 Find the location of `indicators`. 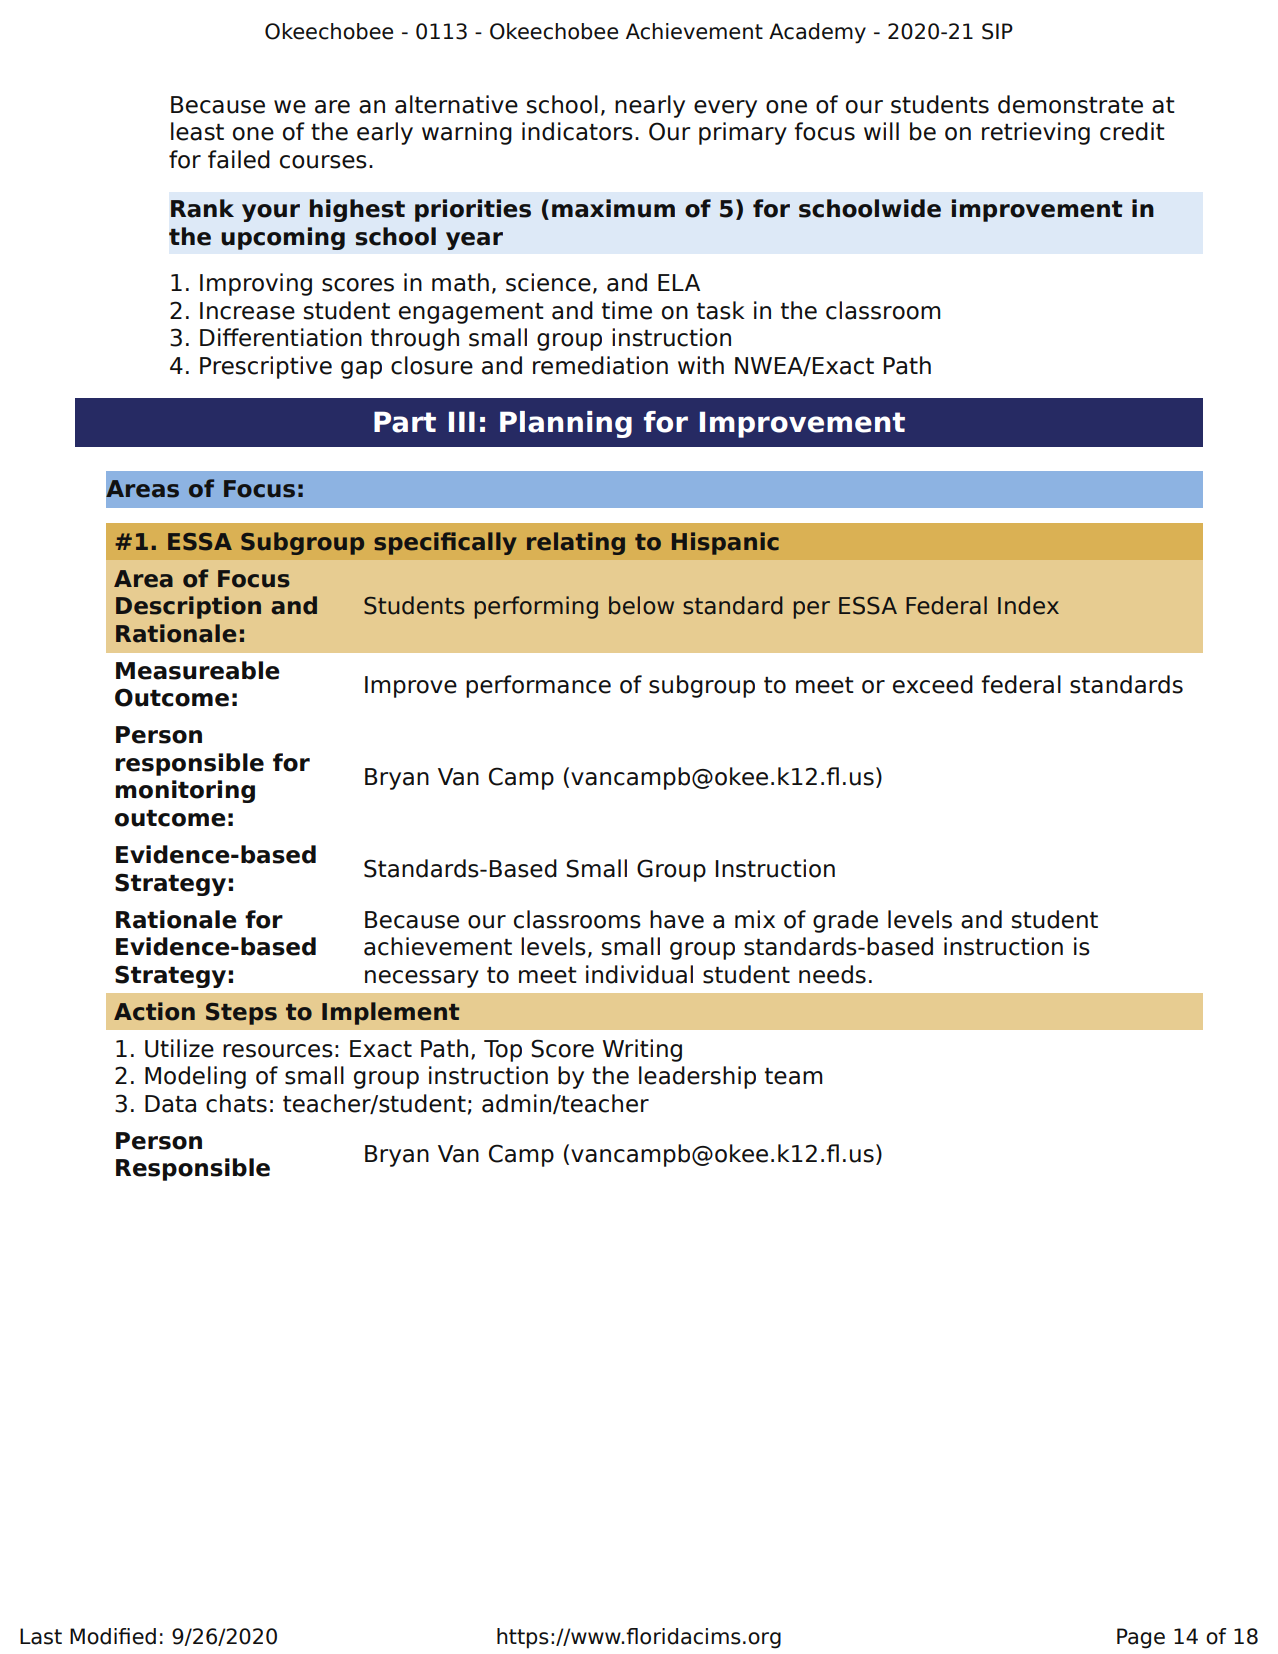

indicators is located at coordinates (577, 131).
